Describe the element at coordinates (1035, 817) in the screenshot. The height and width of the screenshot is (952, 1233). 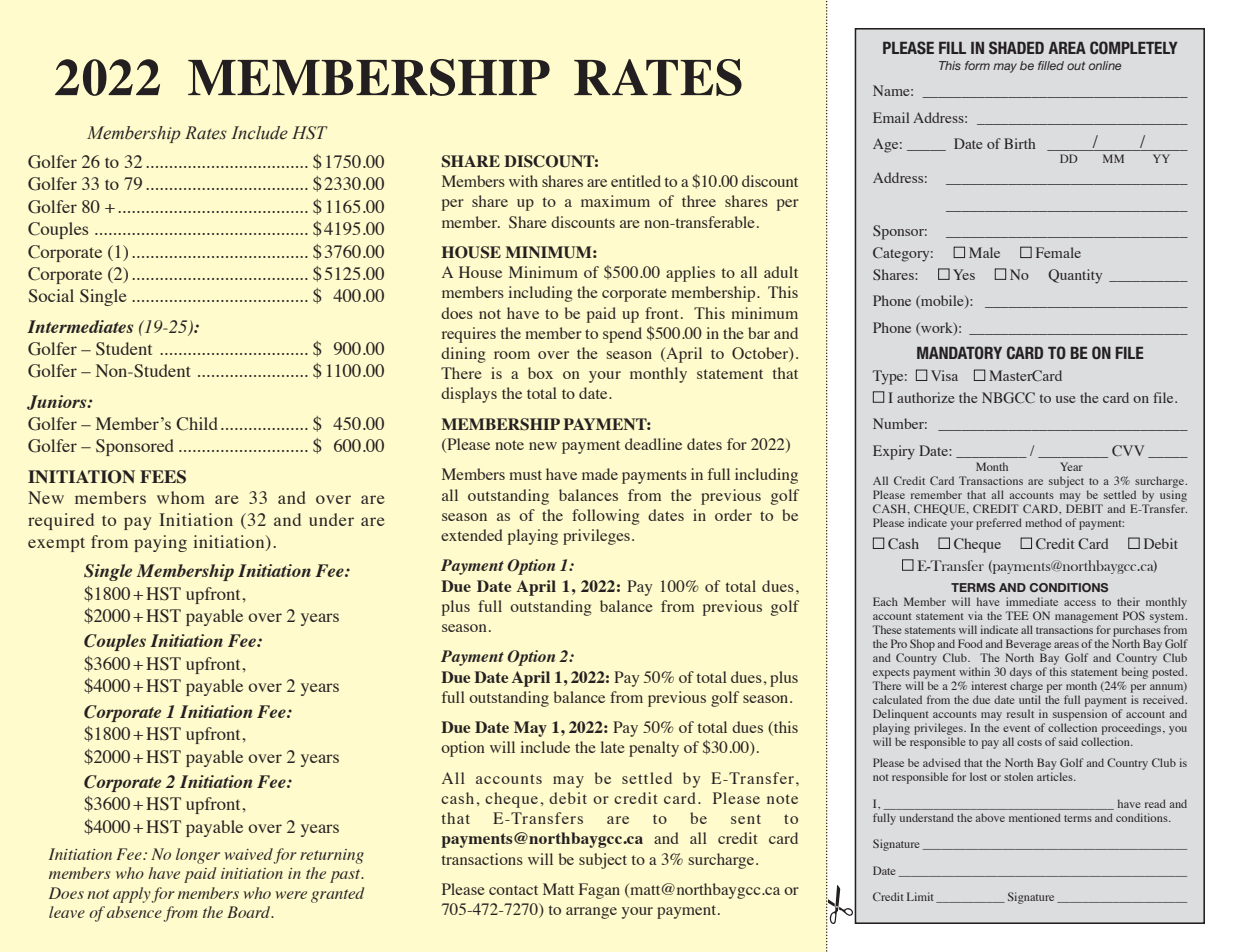
I see `mentioned` at that location.
